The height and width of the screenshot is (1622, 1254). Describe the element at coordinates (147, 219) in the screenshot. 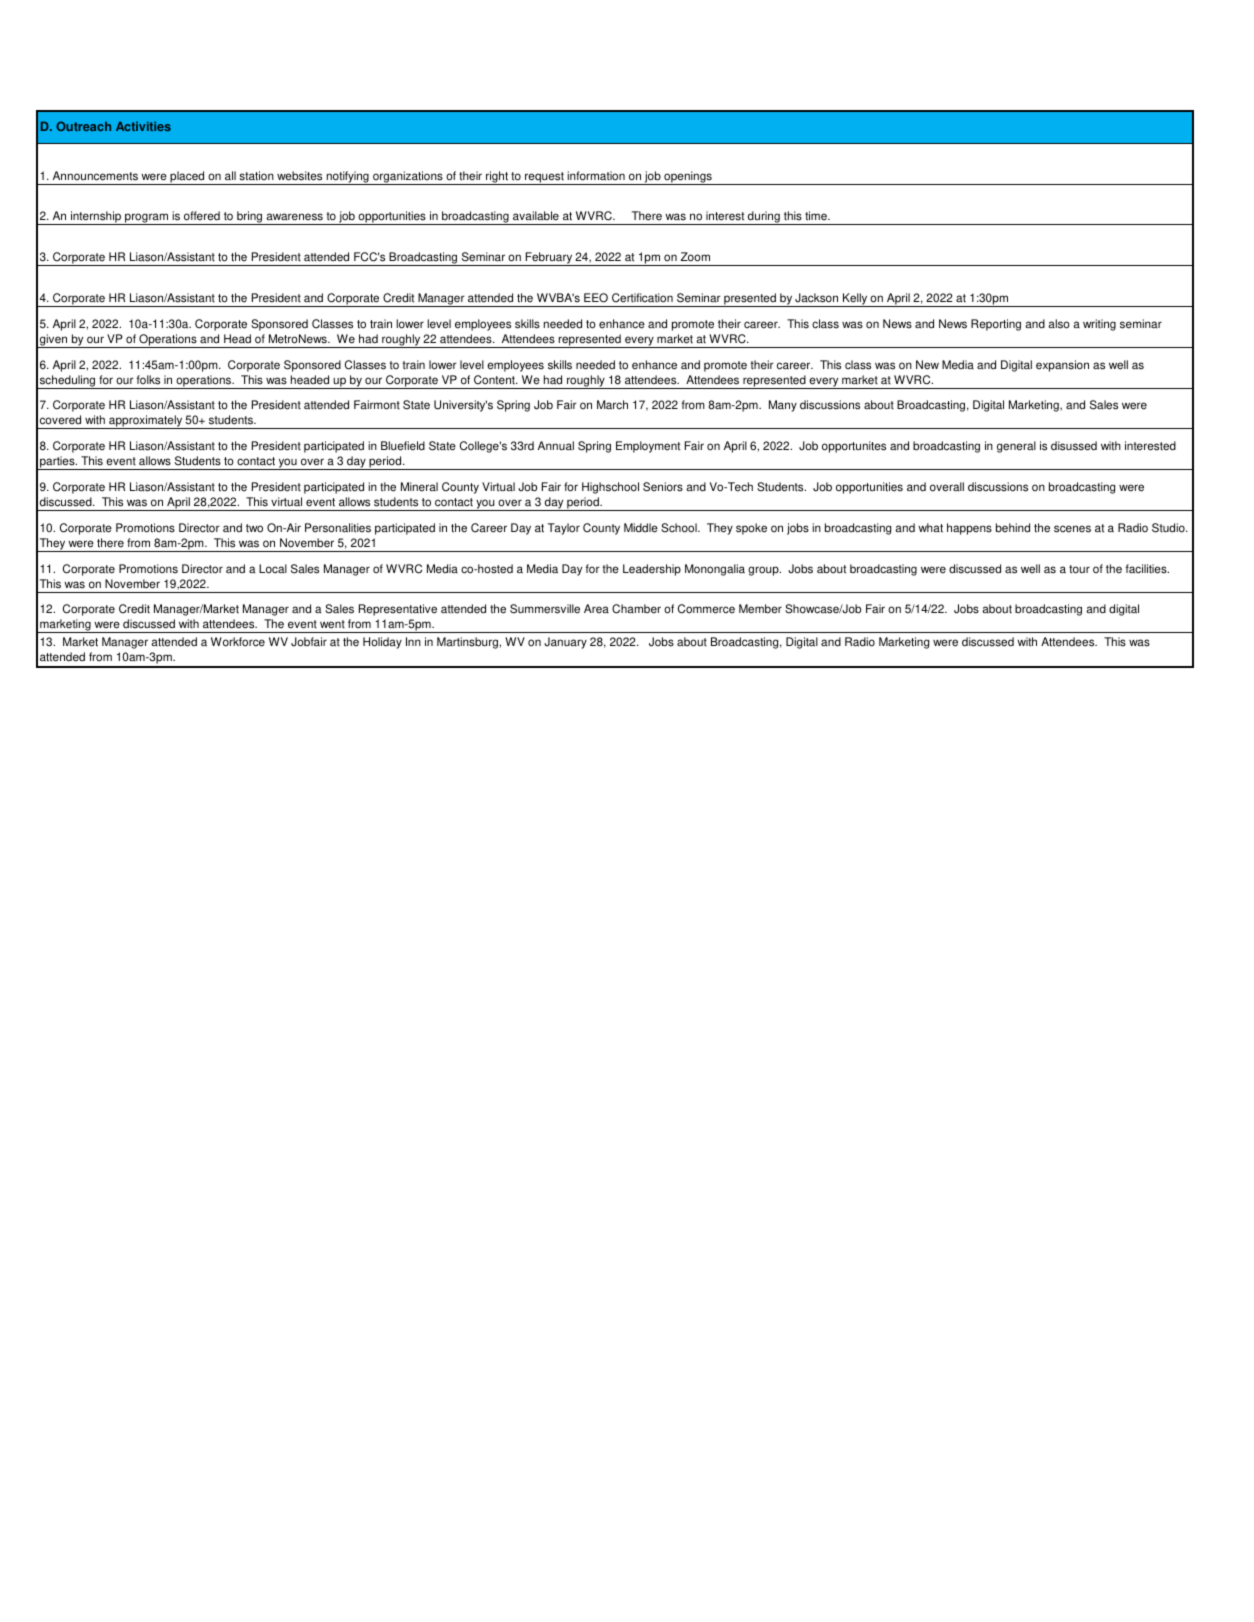

I see `program` at that location.
